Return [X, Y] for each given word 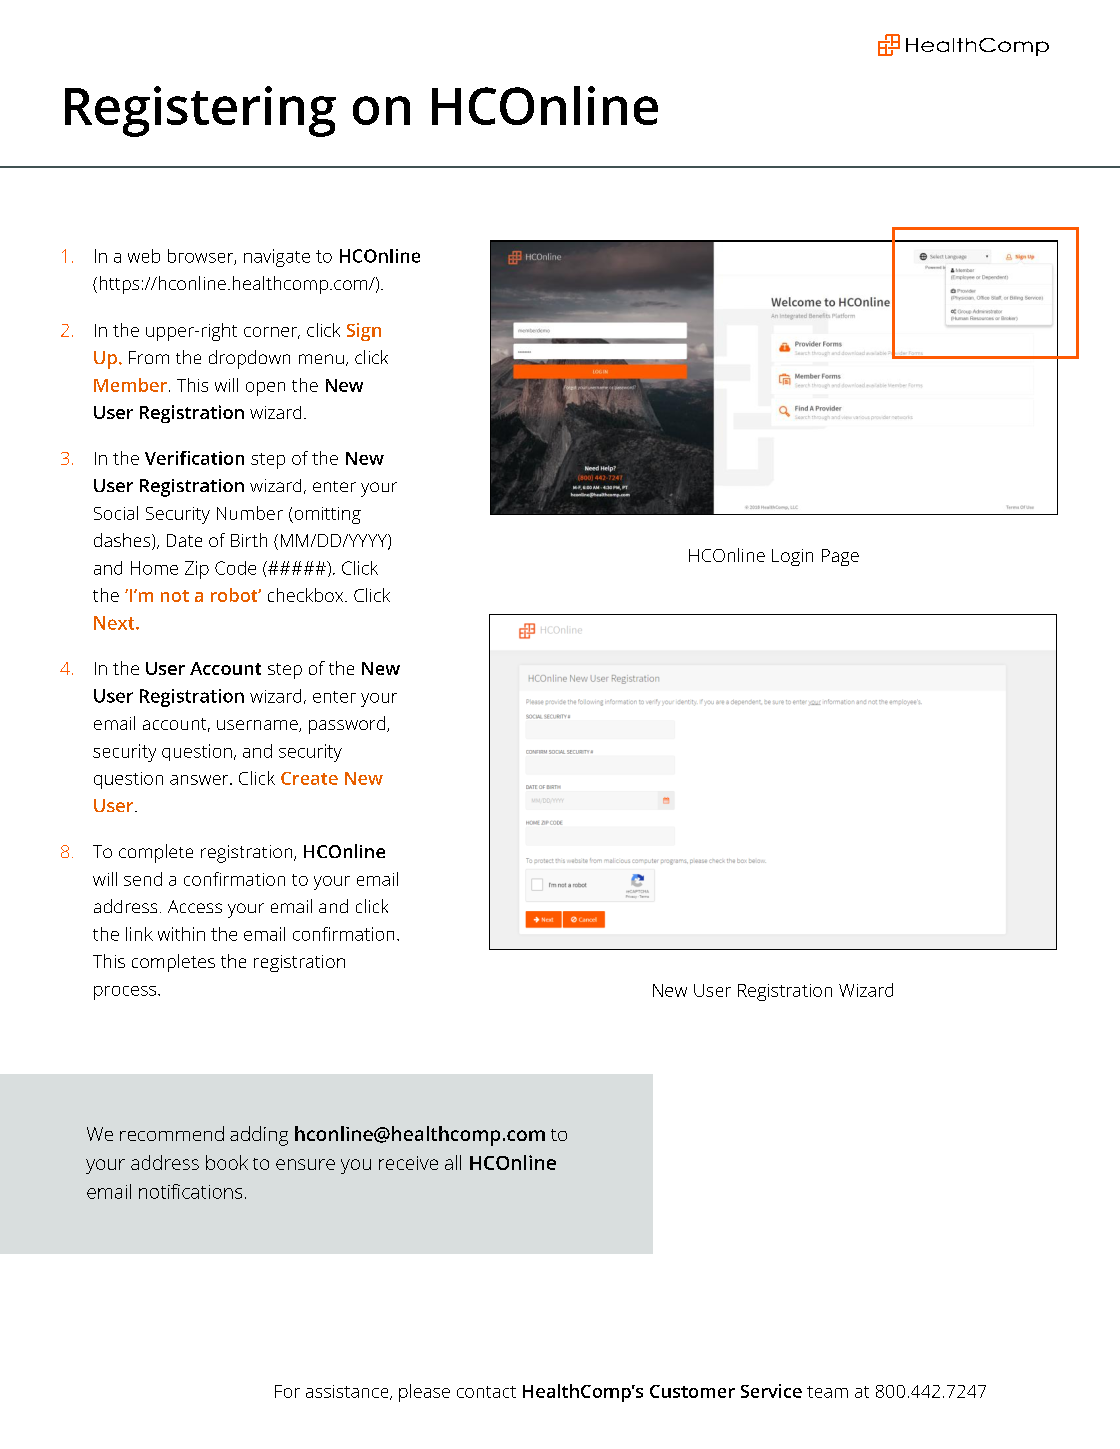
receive [408, 1163]
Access [195, 906]
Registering [200, 111]
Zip [197, 570]
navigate [277, 258]
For [287, 1391]
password [348, 725]
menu [321, 359]
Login [792, 557]
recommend [172, 1133]
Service [771, 1391]
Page [840, 557]
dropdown [249, 359]
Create [309, 778]
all [453, 1162]
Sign [364, 332]
